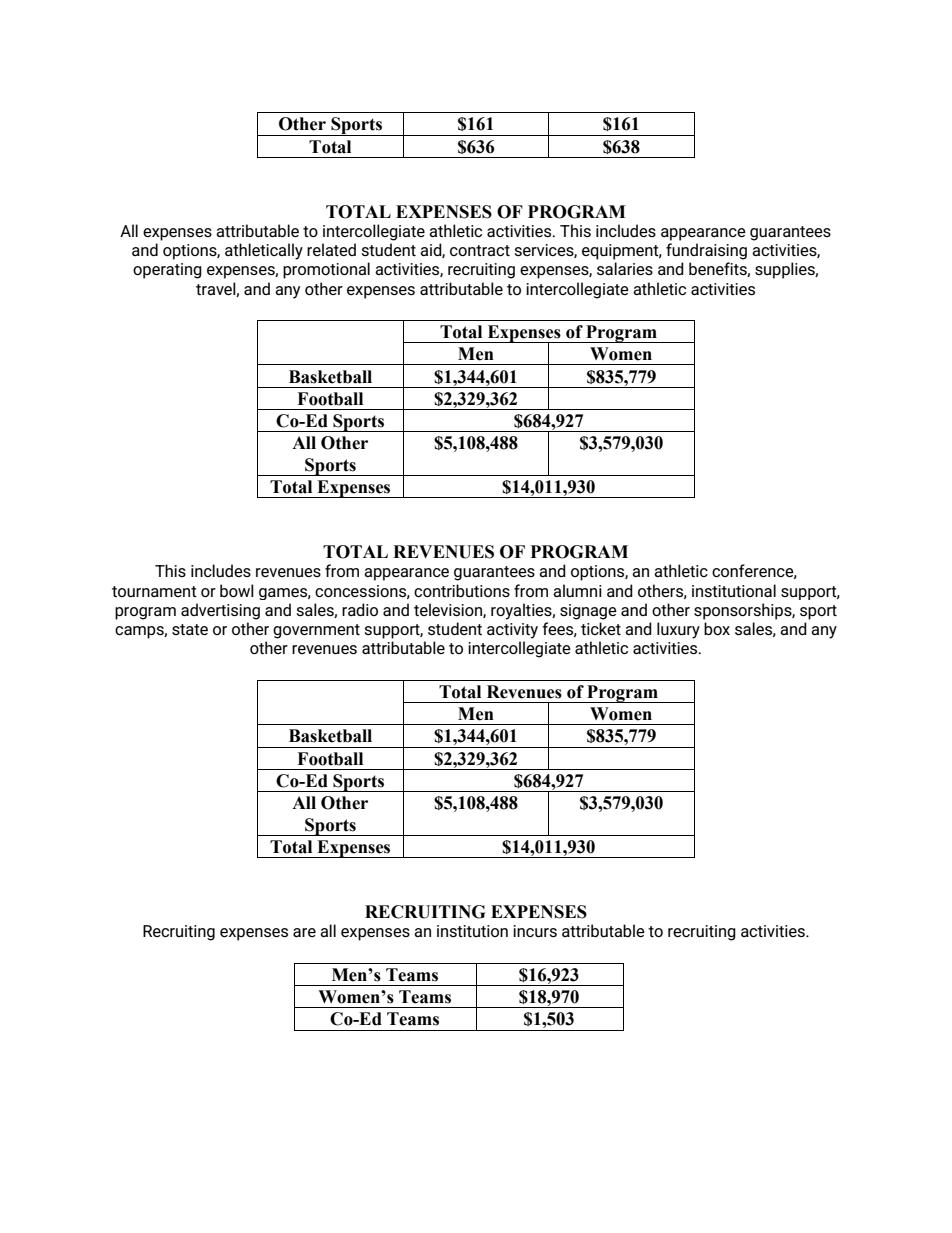 This screenshot has height=1233, width=952. Describe the element at coordinates (577, 590) in the screenshot. I see `alumni` at that location.
